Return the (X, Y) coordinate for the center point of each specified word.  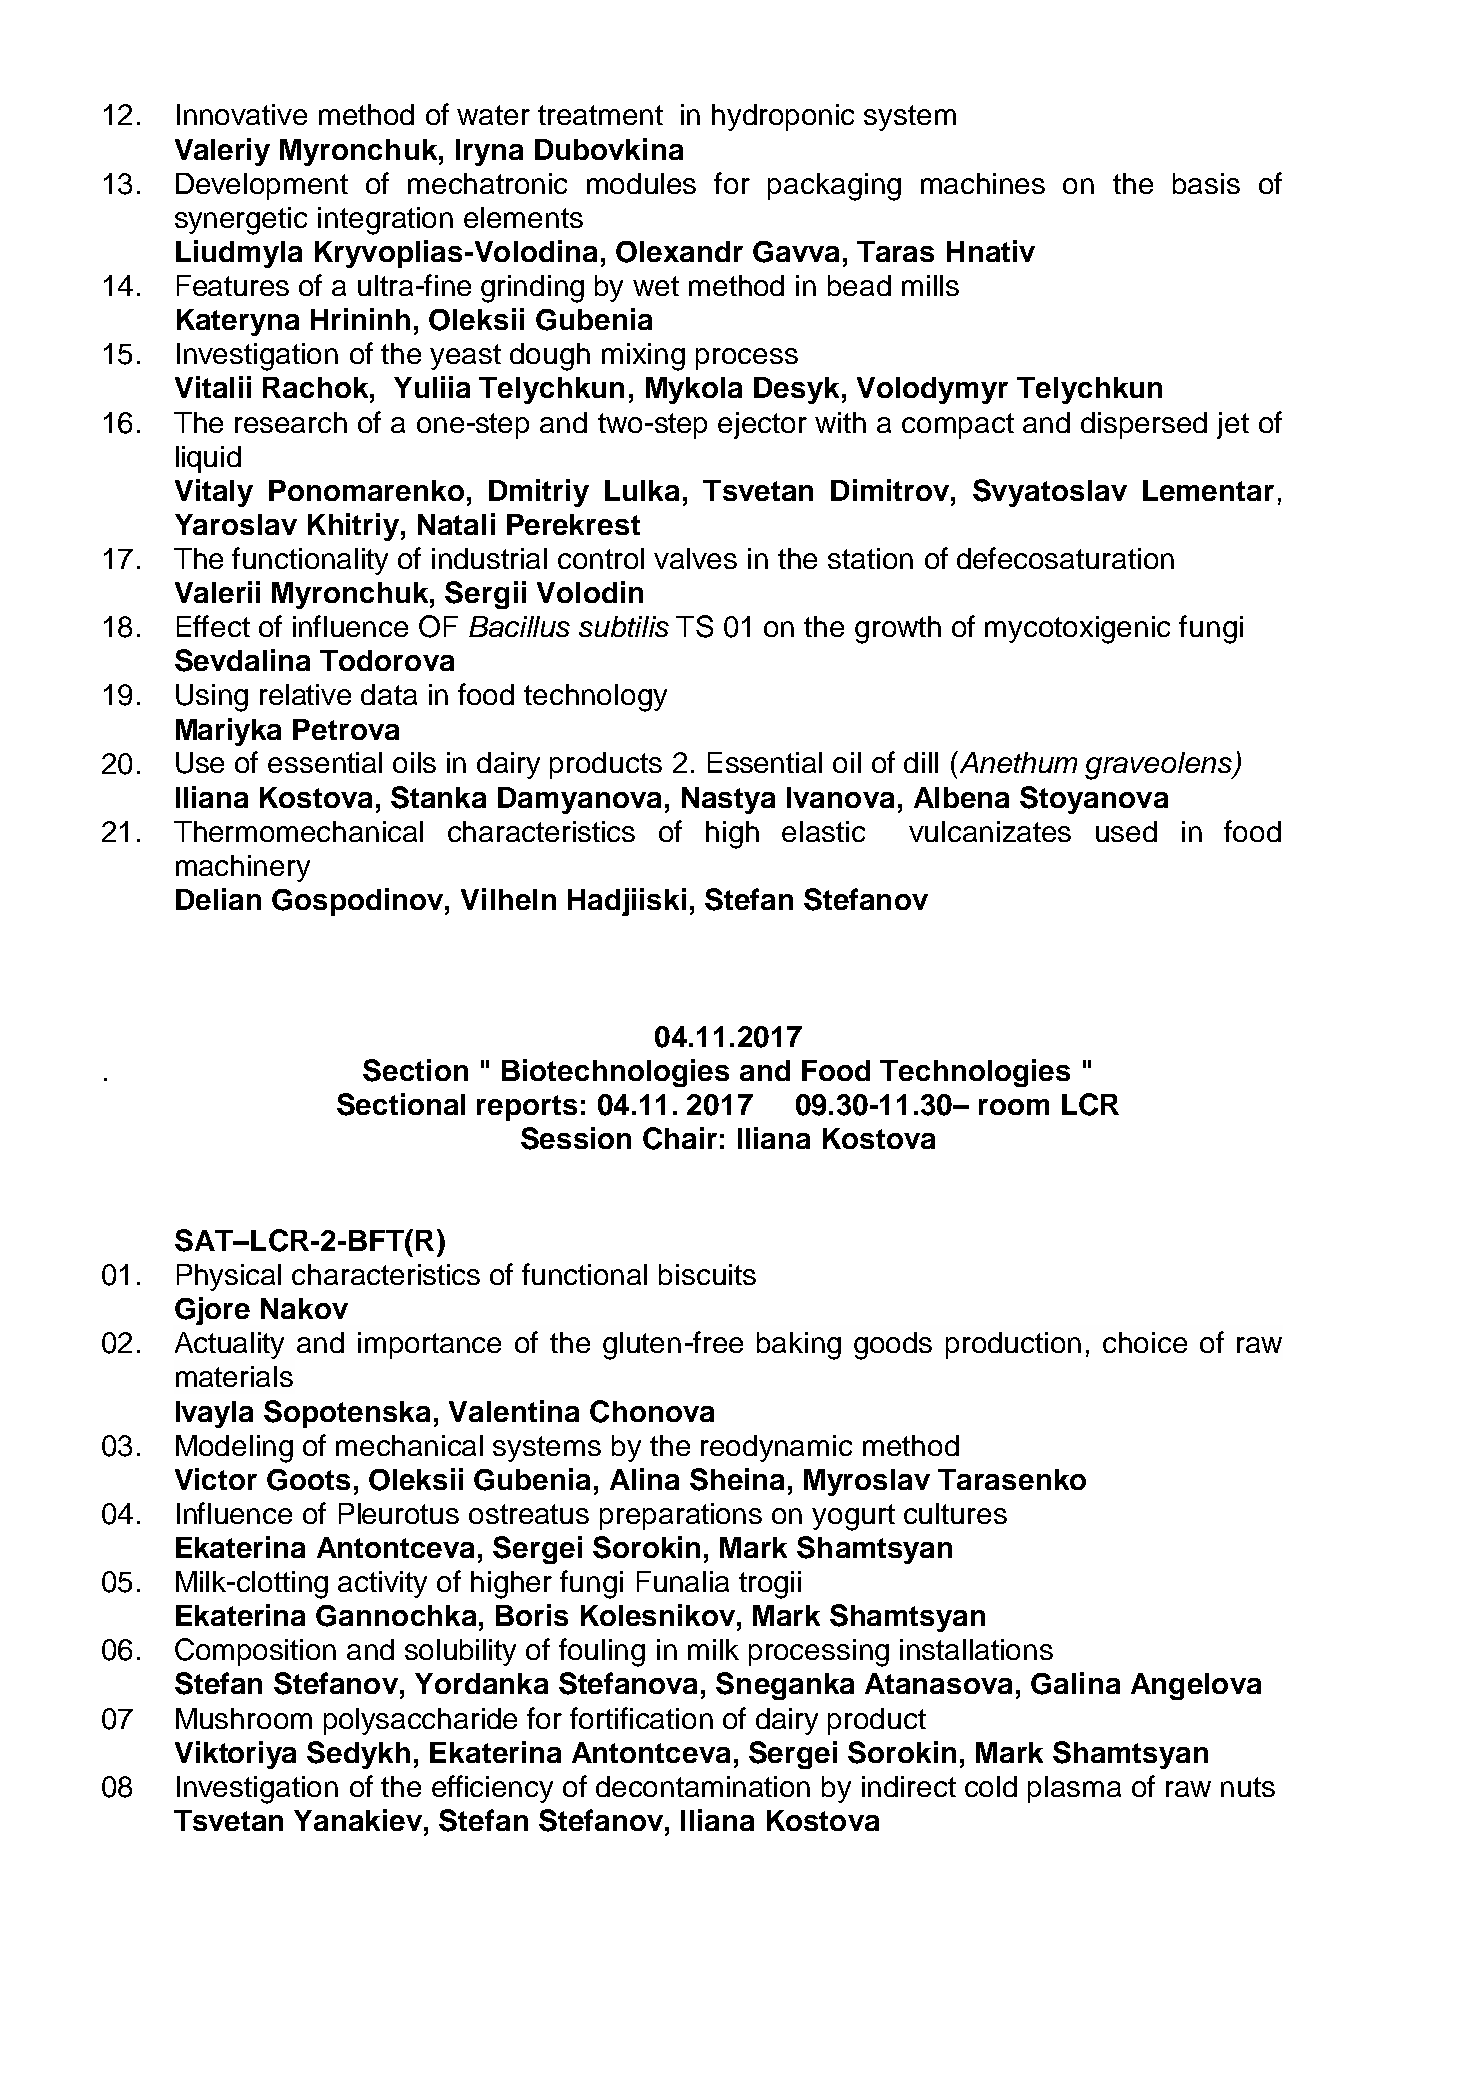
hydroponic (783, 117)
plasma (1074, 1789)
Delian (218, 899)
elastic (823, 831)
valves (695, 558)
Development (262, 186)
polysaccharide (420, 1721)
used (1126, 831)
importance (429, 1345)
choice (1145, 1342)
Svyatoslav (1050, 493)
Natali (456, 524)
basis (1206, 183)
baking (799, 1346)
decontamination (703, 1786)
